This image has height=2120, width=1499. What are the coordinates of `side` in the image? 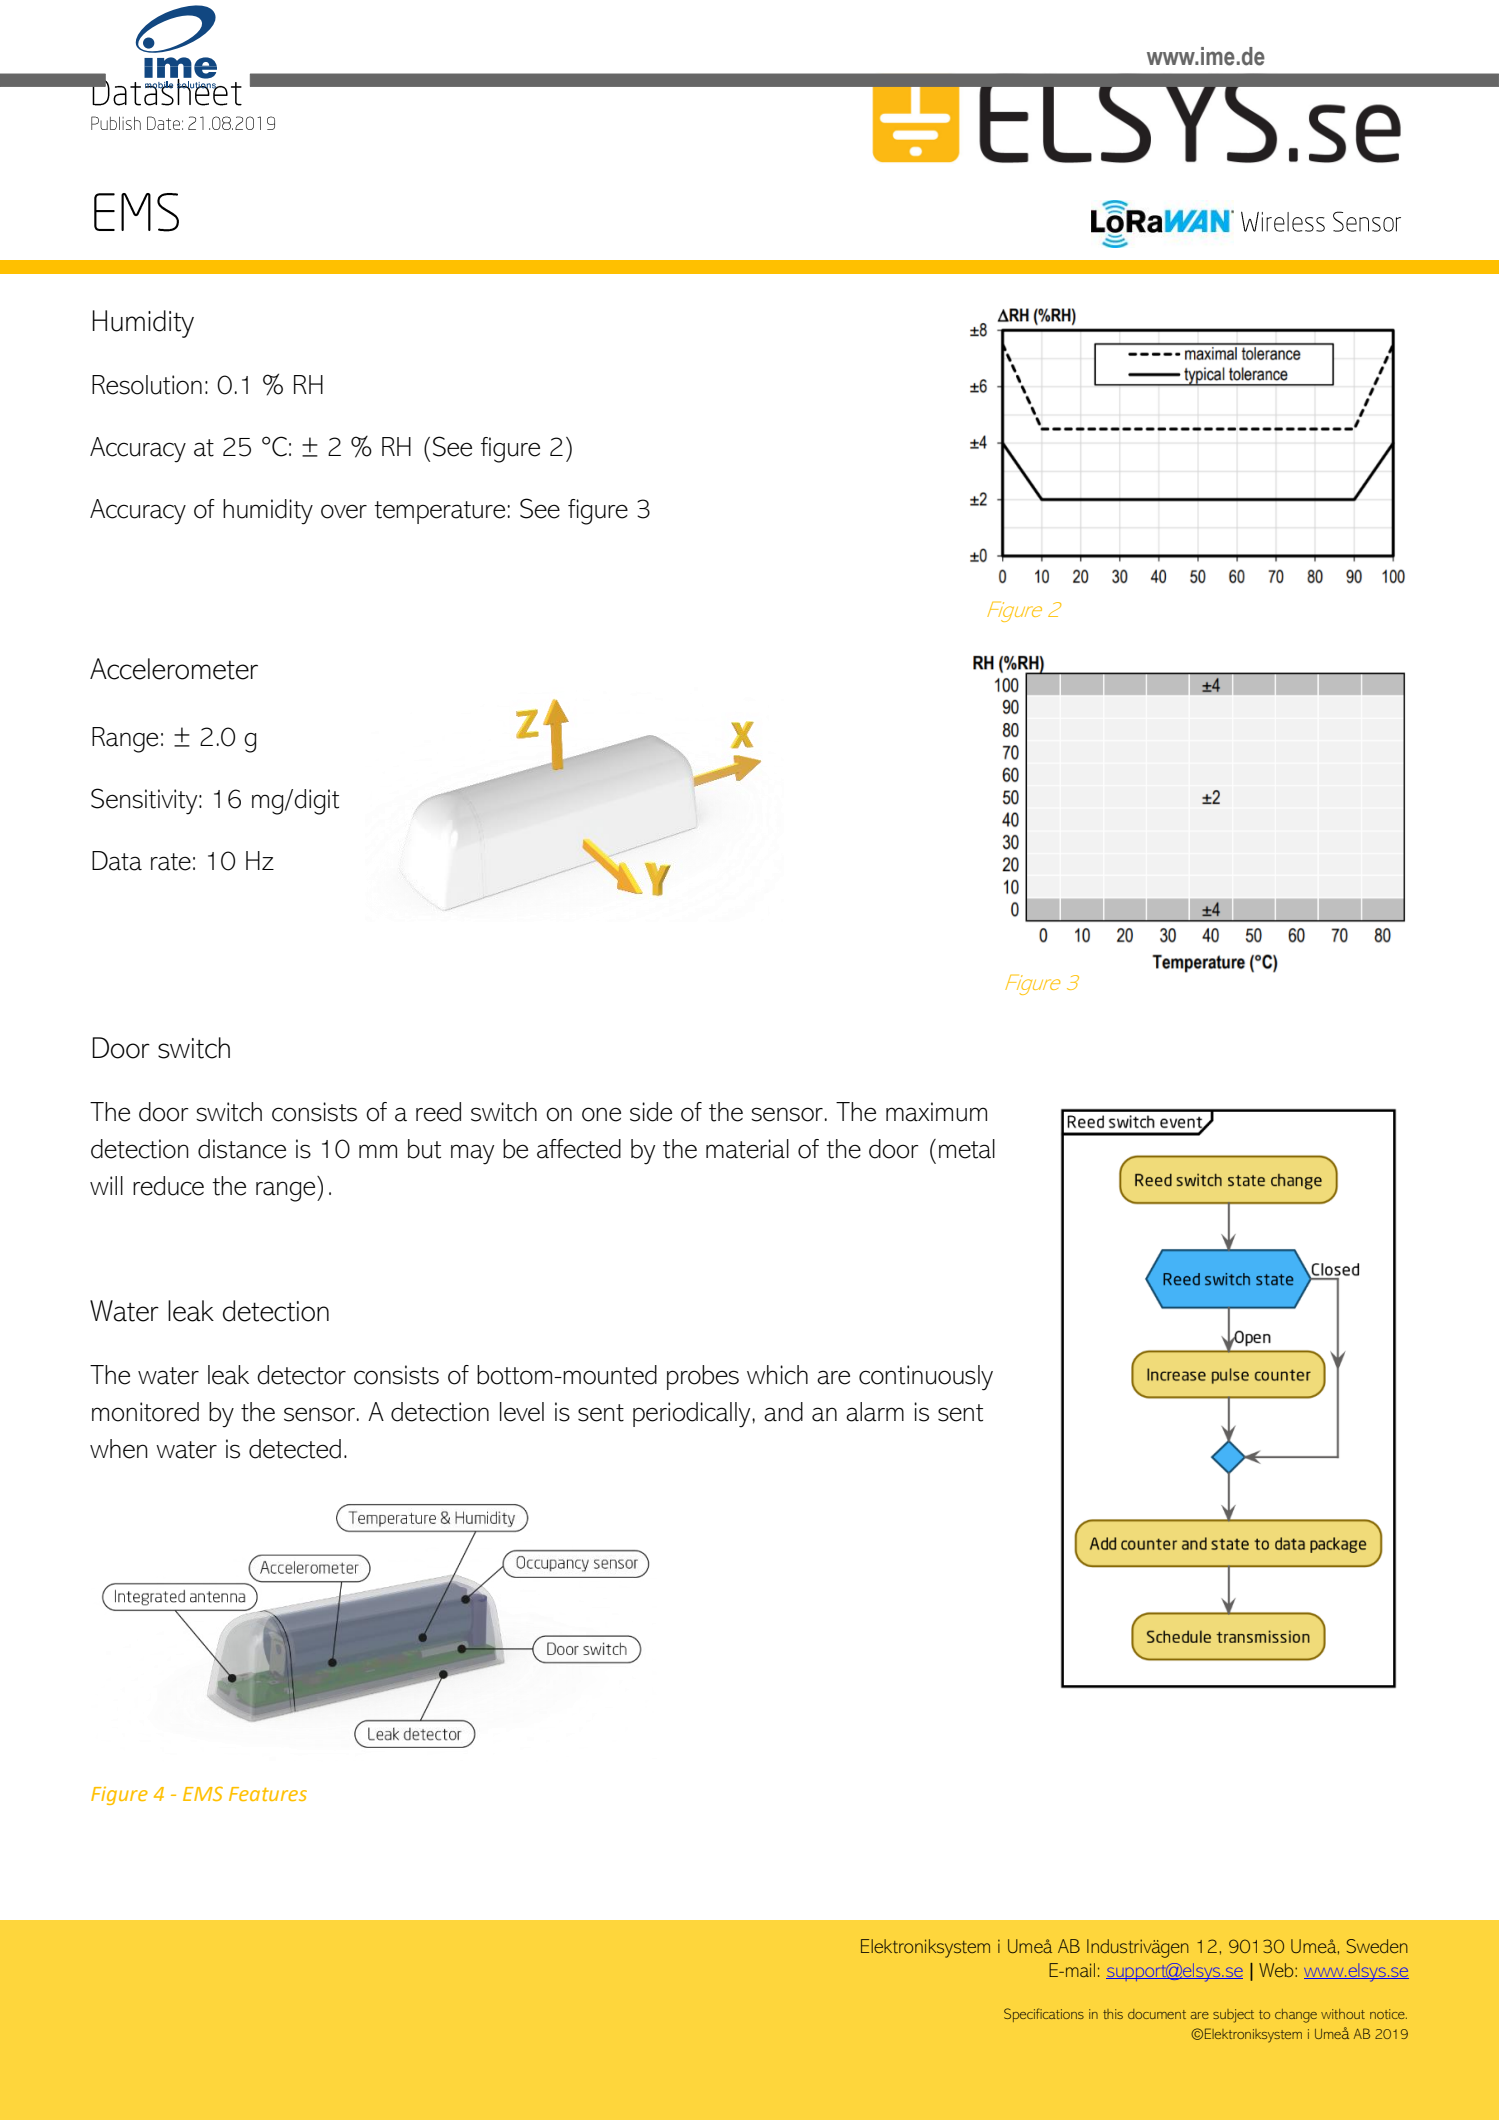 It's located at (651, 1112).
